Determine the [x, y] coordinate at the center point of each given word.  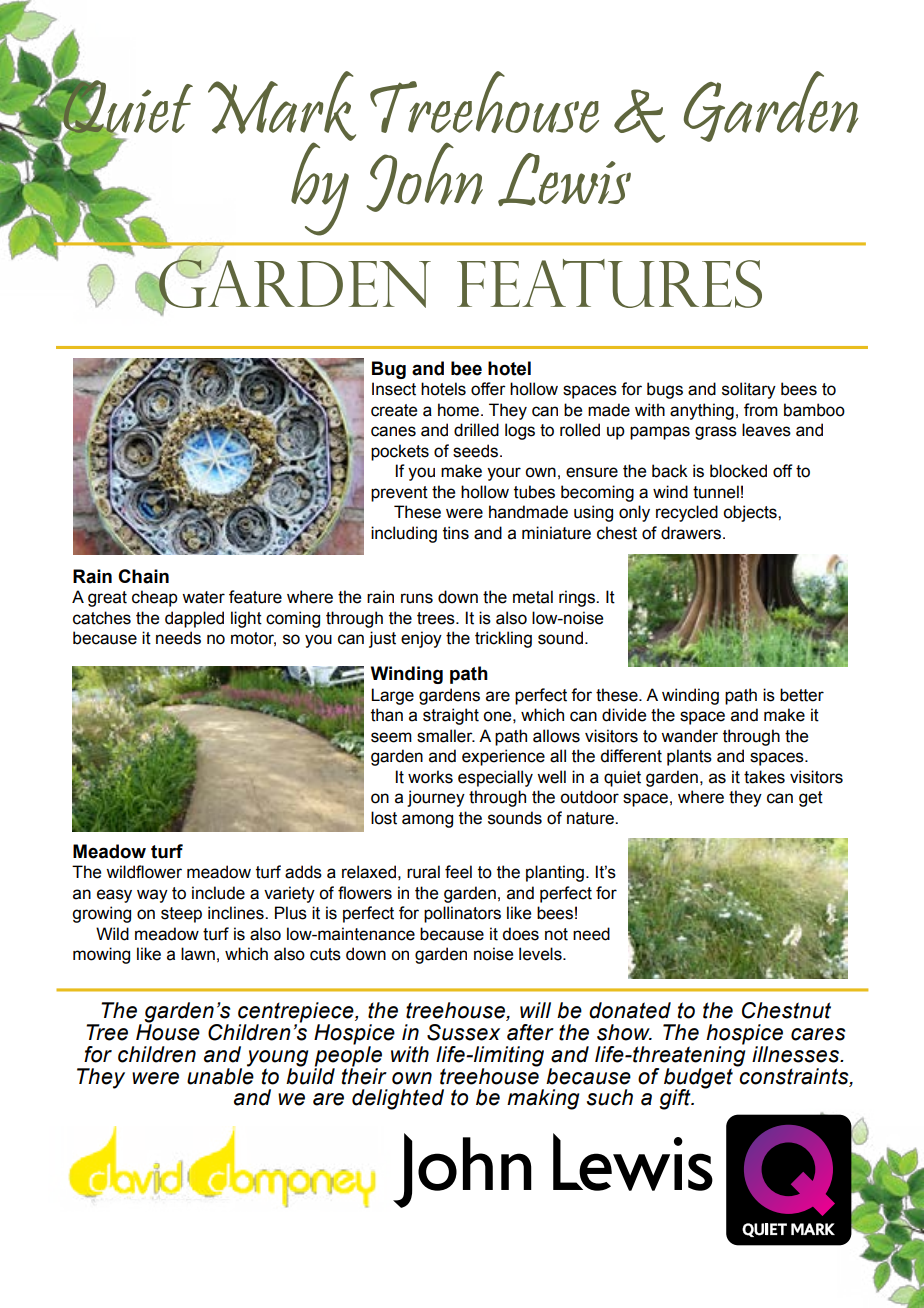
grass [716, 433]
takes [764, 777]
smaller [446, 736]
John [424, 177]
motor [253, 639]
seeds [477, 451]
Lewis [564, 179]
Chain [143, 576]
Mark [282, 107]
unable [220, 1075]
